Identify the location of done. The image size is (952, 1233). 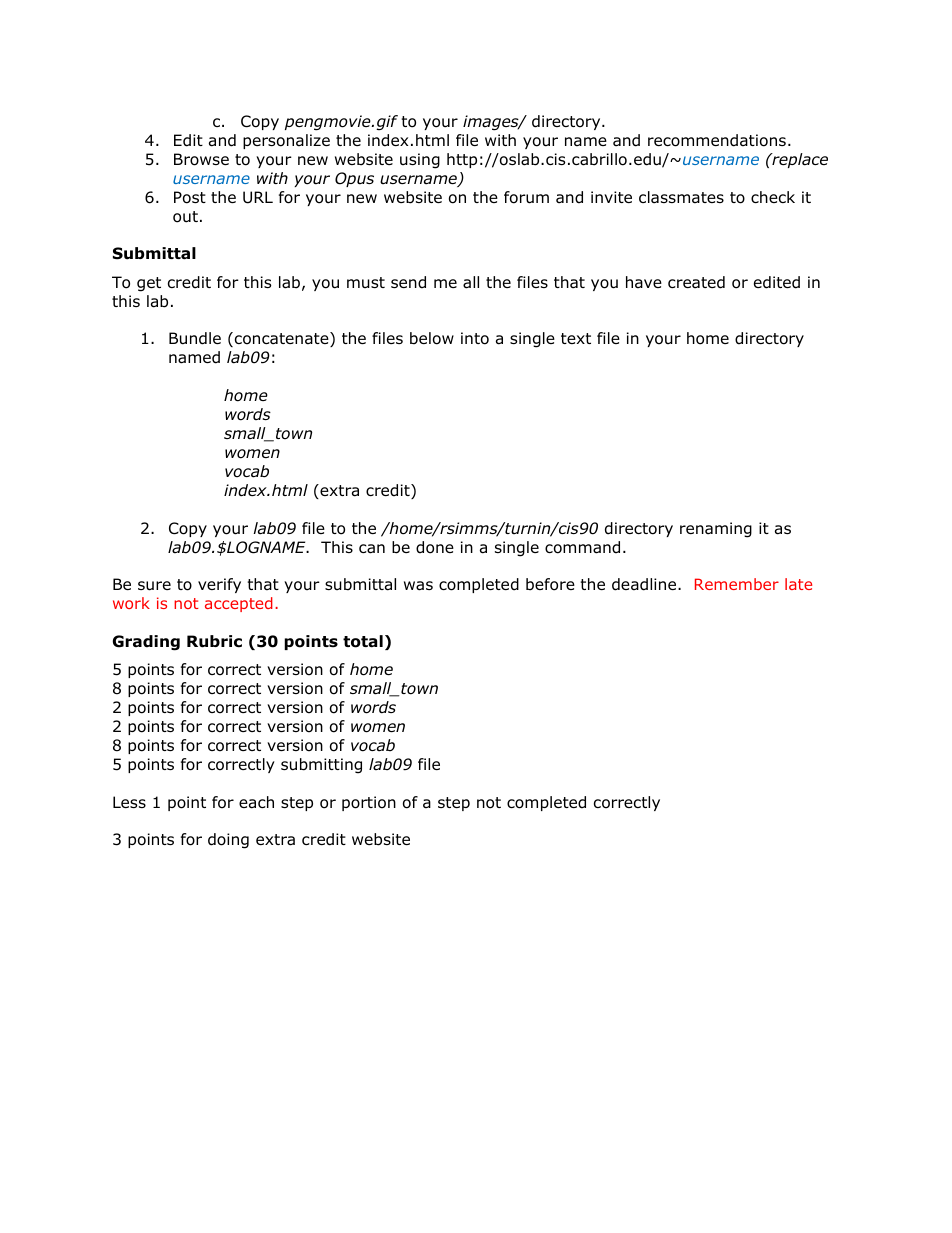
(435, 547).
